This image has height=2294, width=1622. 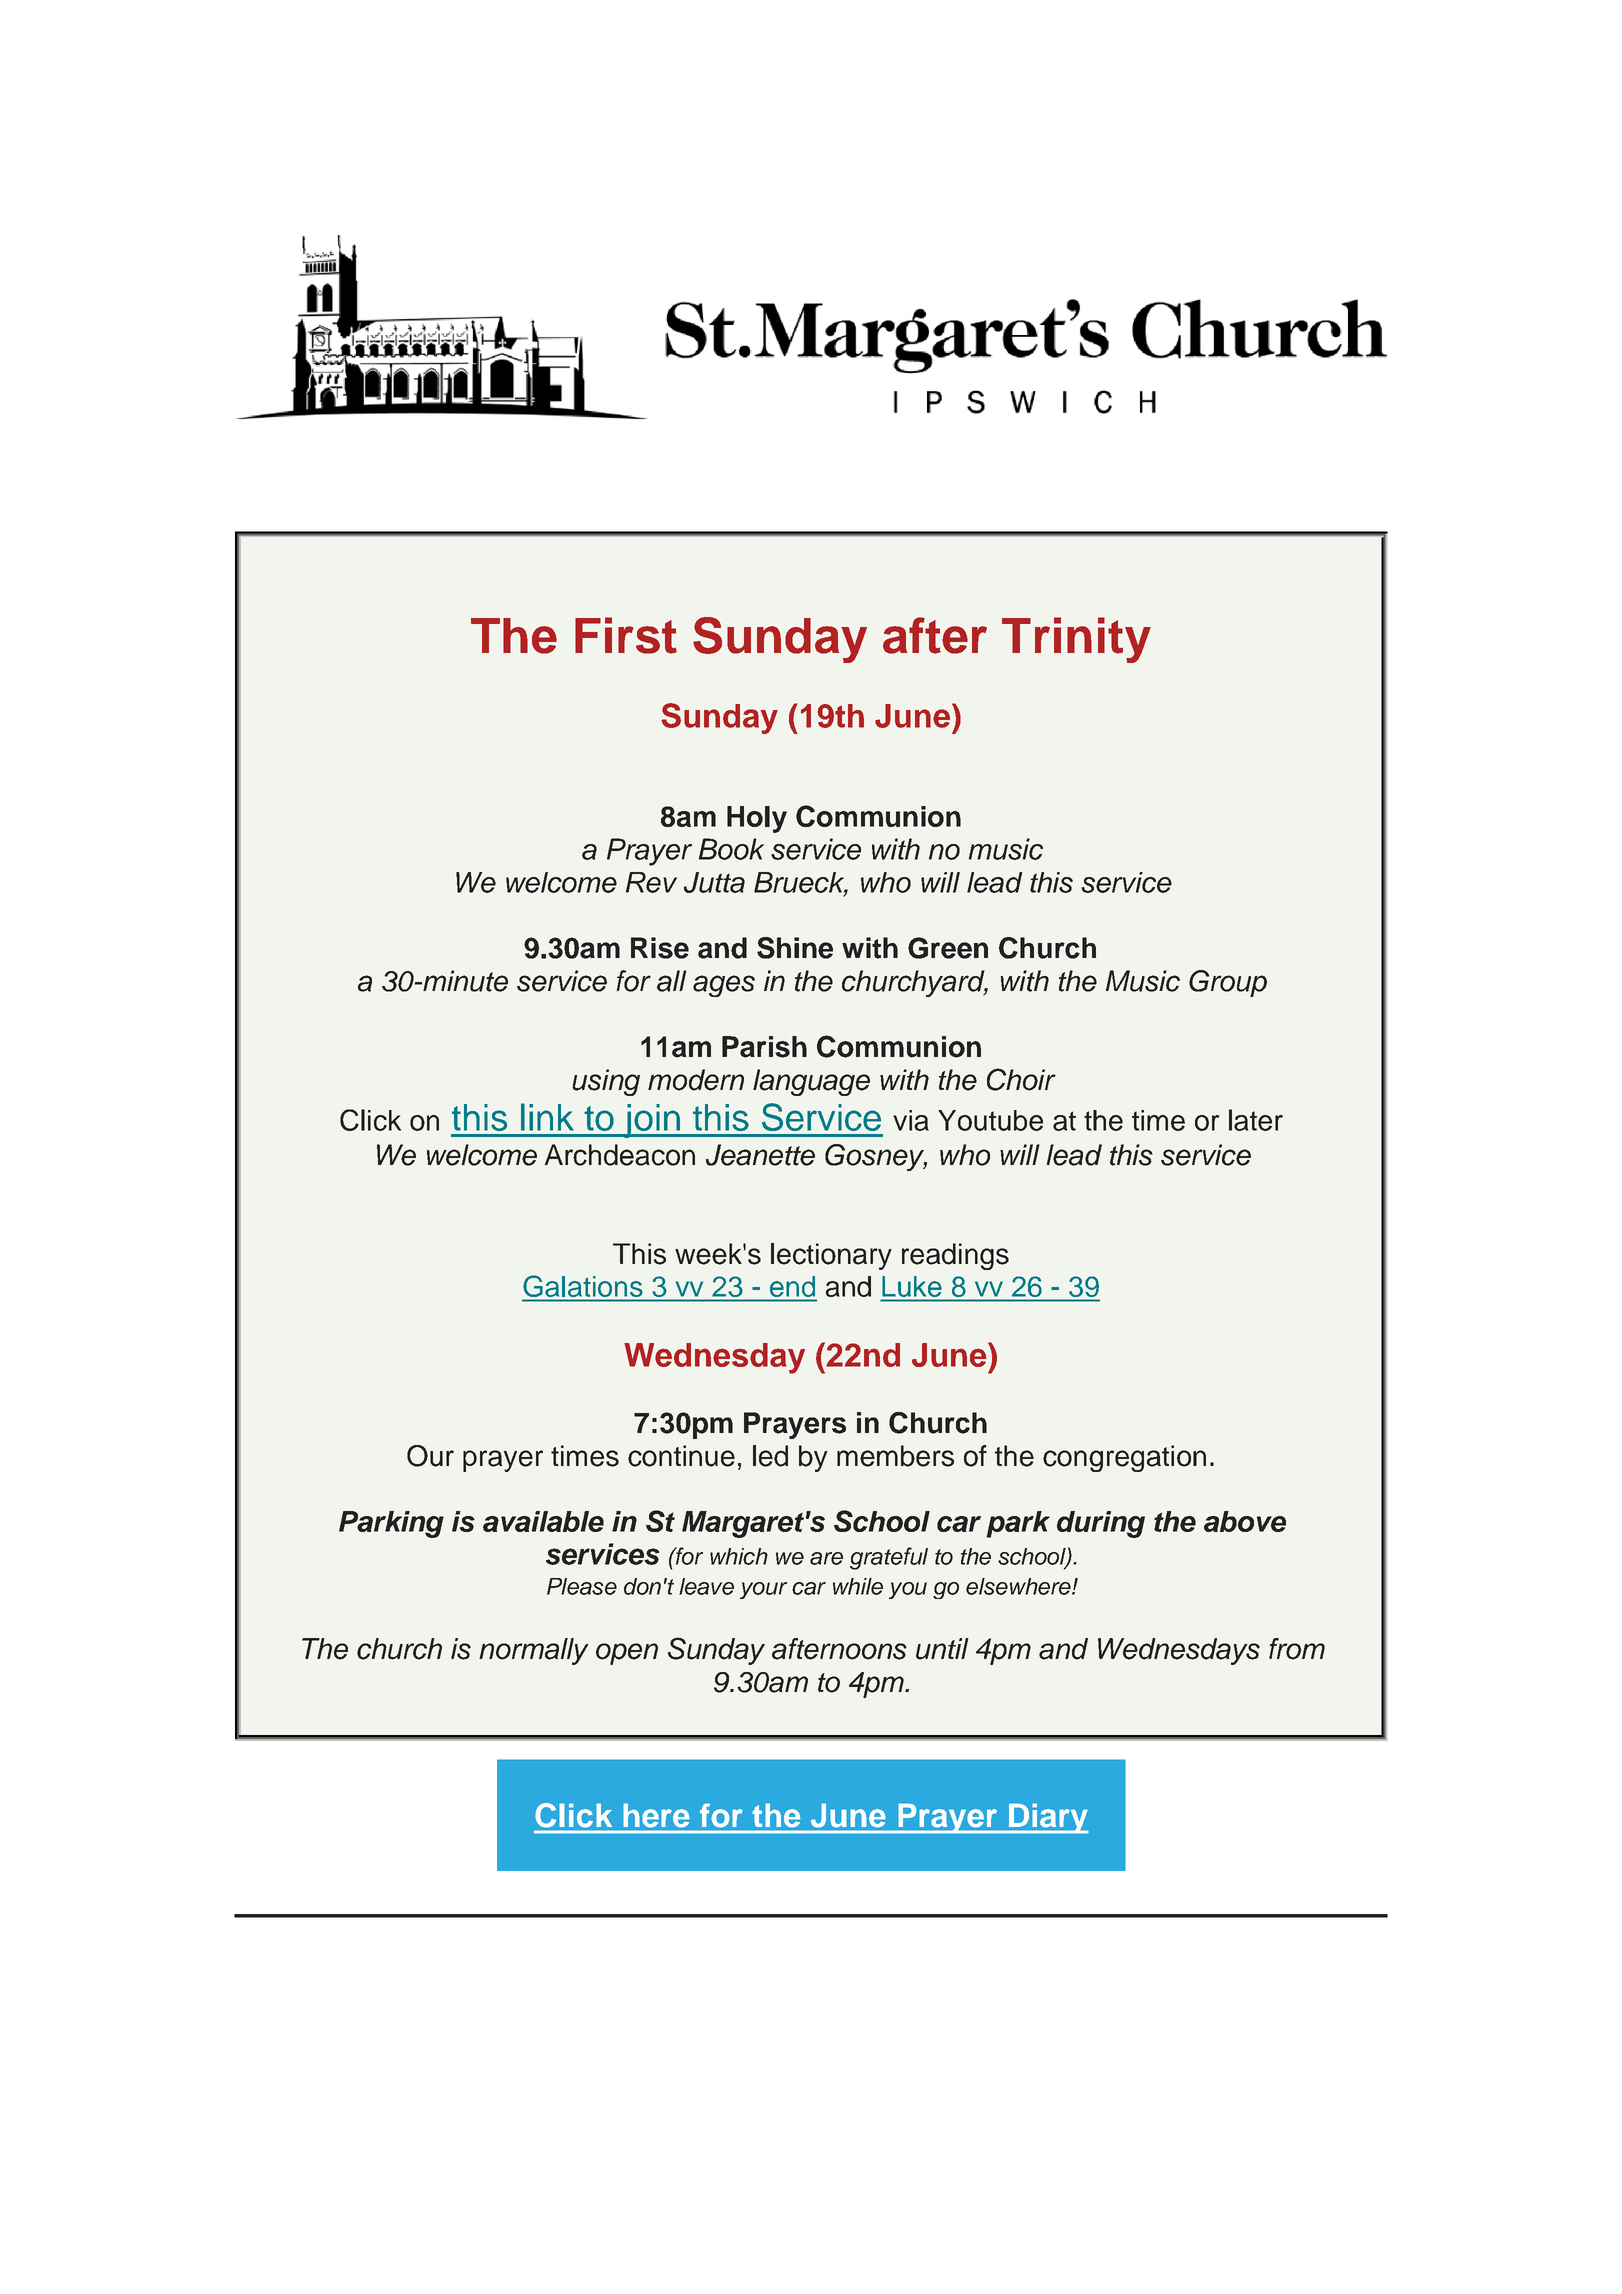 What do you see at coordinates (626, 635) in the image?
I see `First` at bounding box center [626, 635].
